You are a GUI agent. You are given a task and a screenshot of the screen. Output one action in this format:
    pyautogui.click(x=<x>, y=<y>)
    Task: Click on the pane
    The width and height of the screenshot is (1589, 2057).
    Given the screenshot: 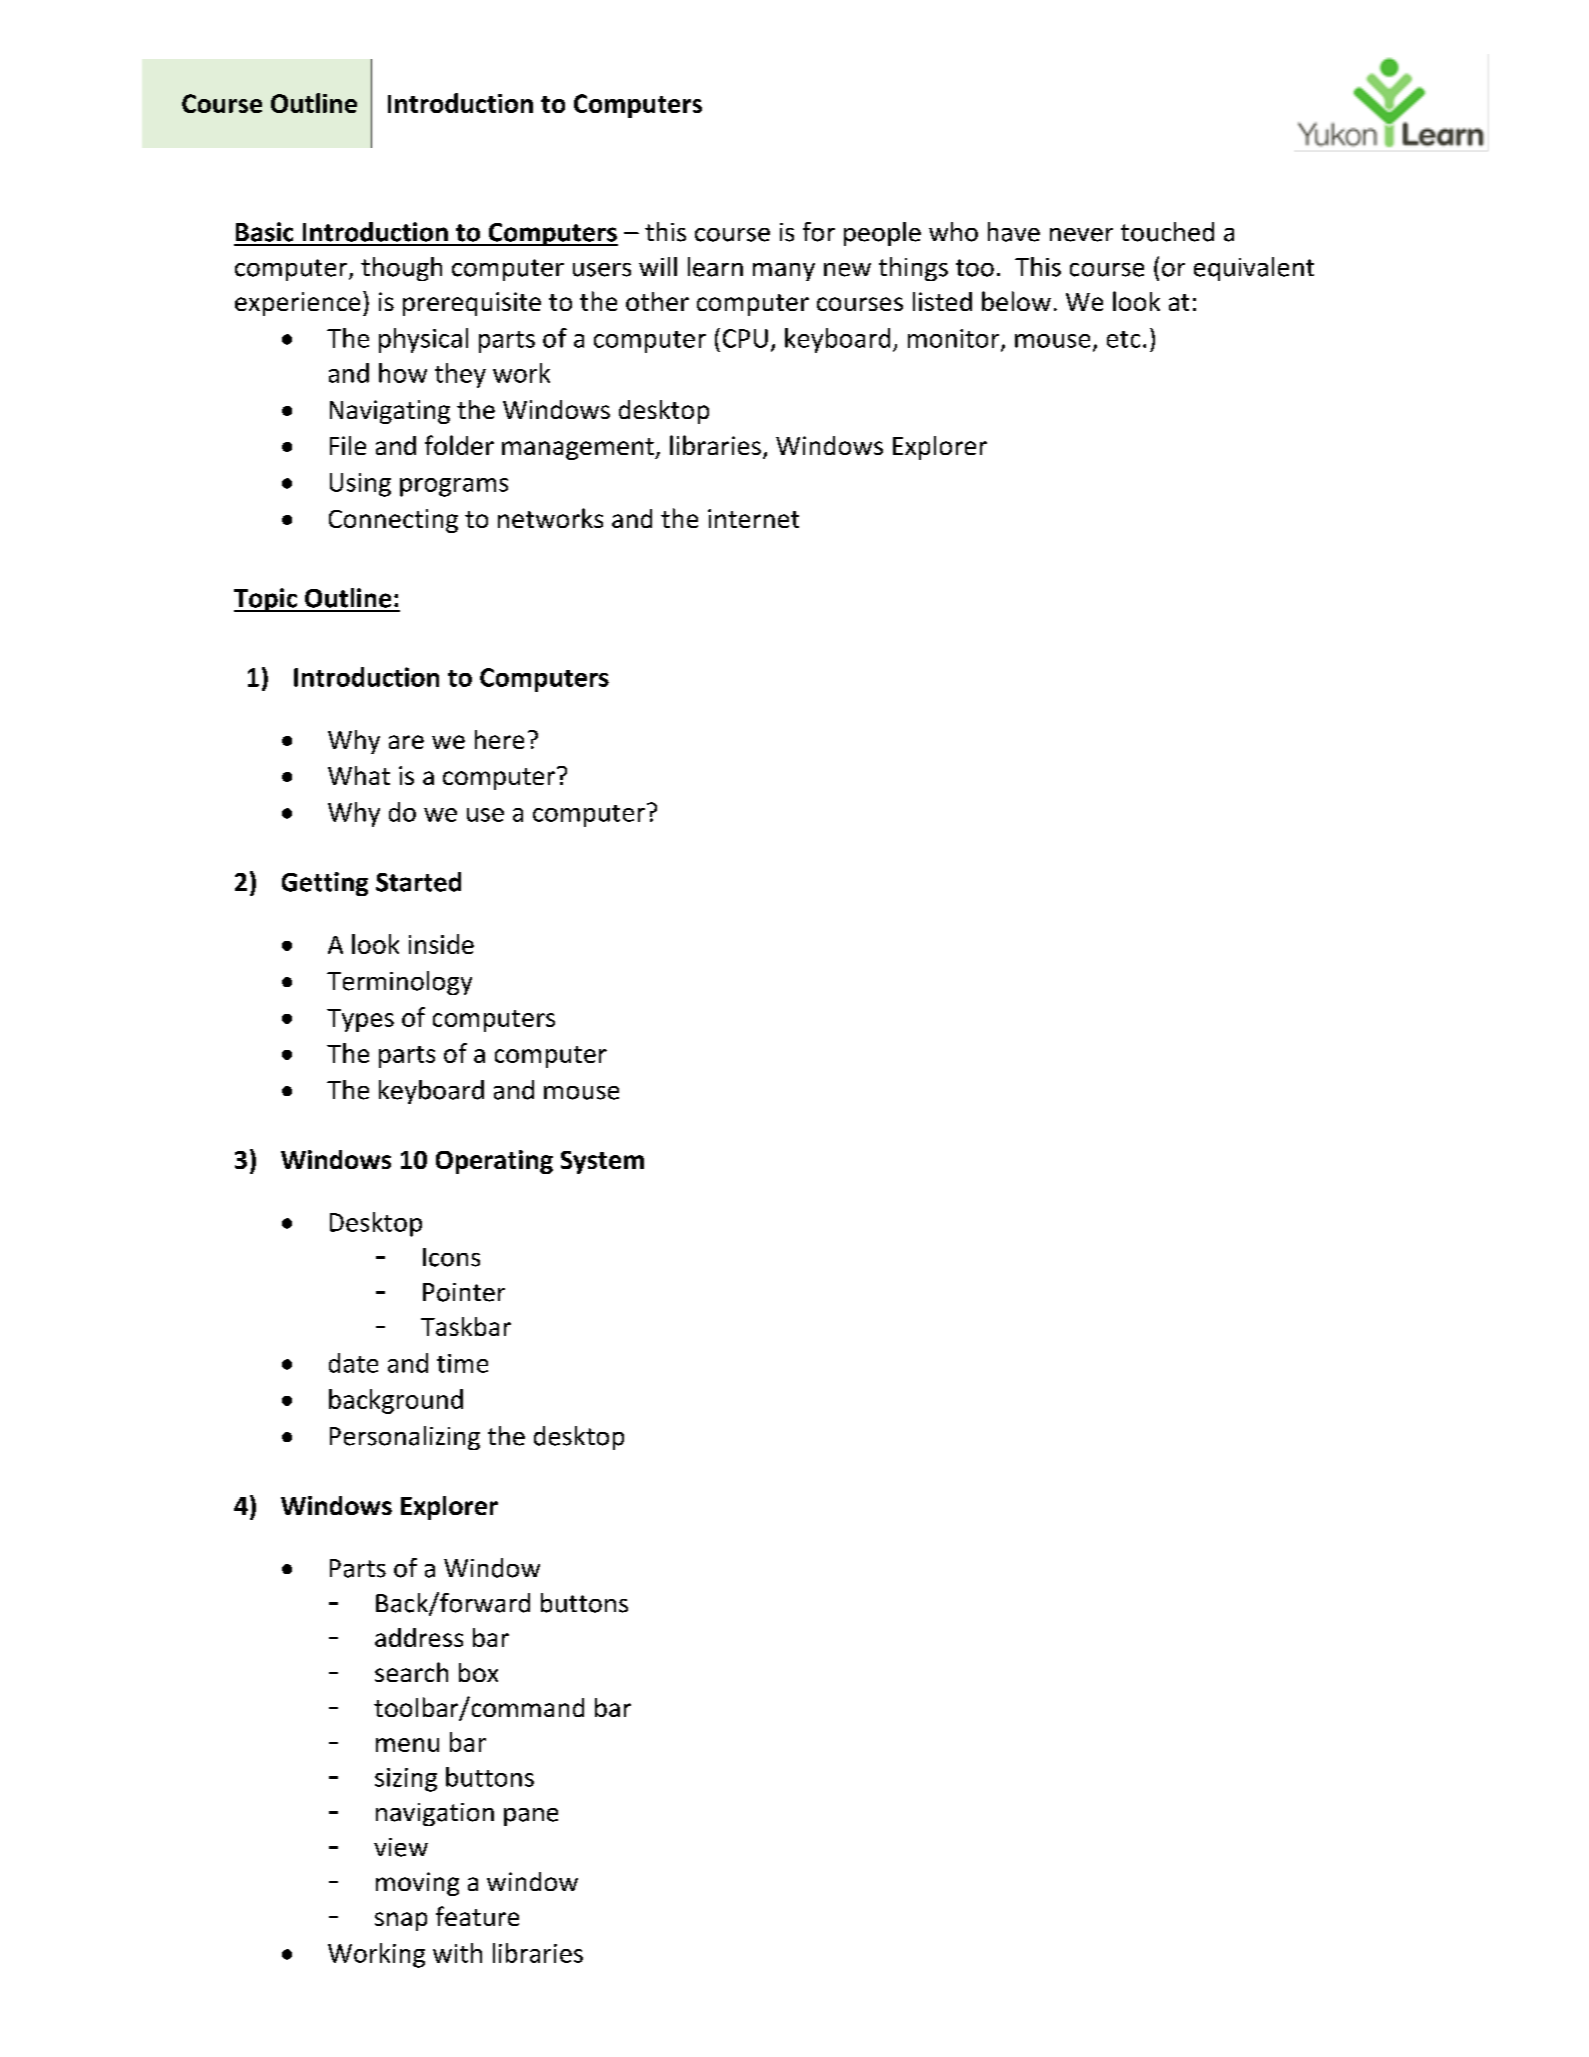 What is the action you would take?
    pyautogui.click(x=531, y=1817)
